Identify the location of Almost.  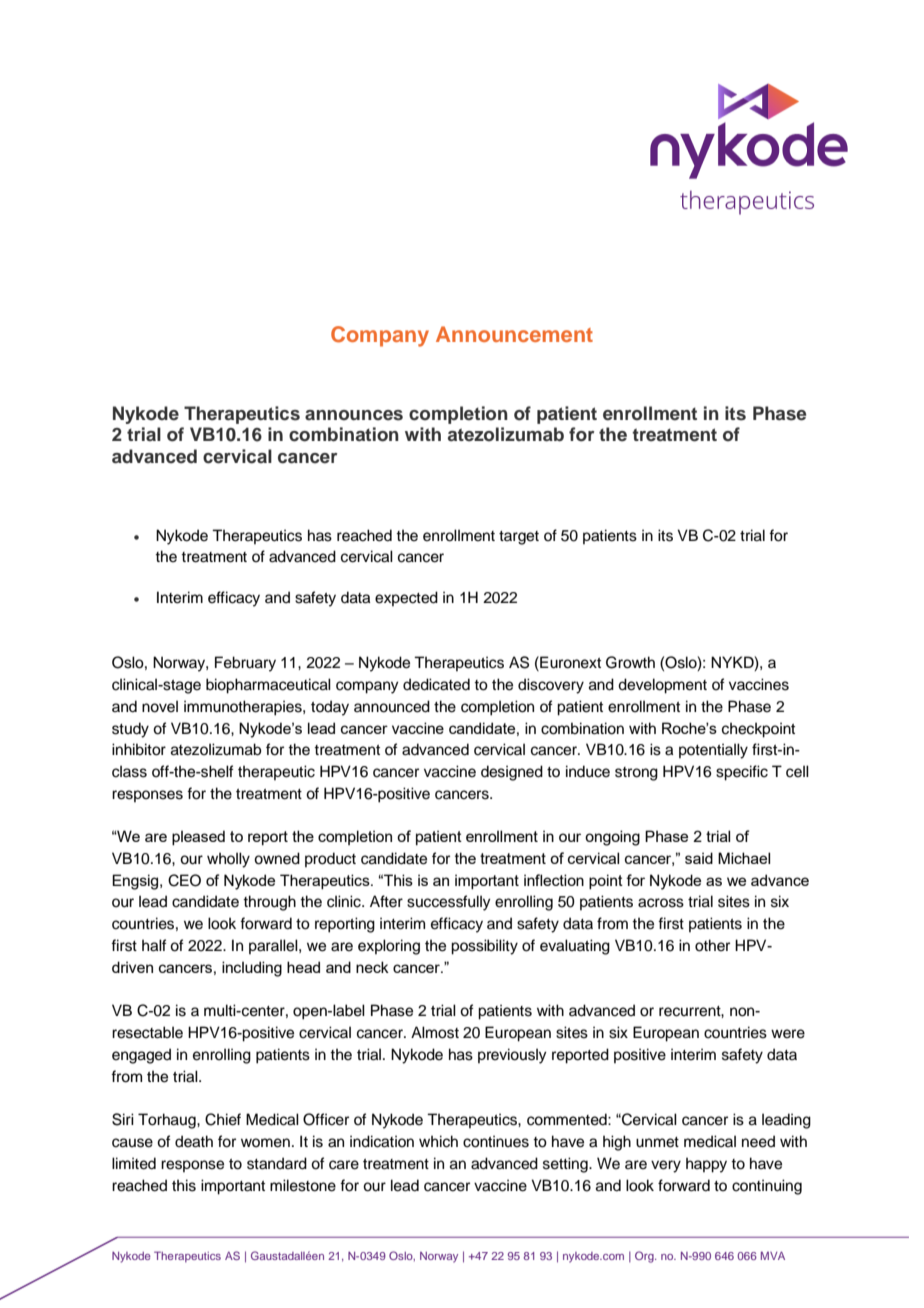
(435, 1032).
